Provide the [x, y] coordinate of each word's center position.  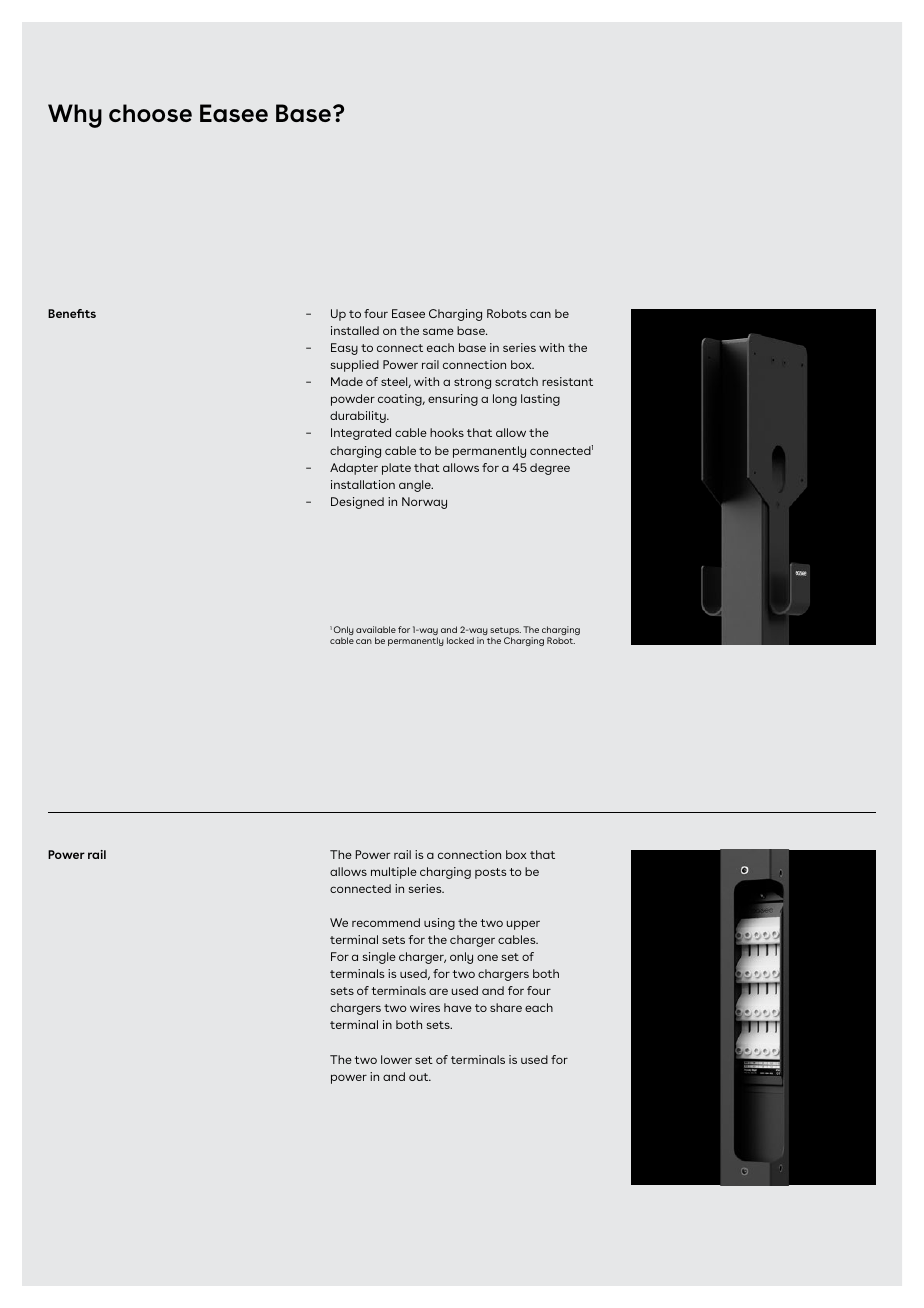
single [379, 958]
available [376, 629]
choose [150, 113]
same [438, 331]
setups [505, 632]
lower [396, 1059]
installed [355, 330]
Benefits [72, 313]
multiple [394, 873]
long [505, 400]
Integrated [361, 434]
